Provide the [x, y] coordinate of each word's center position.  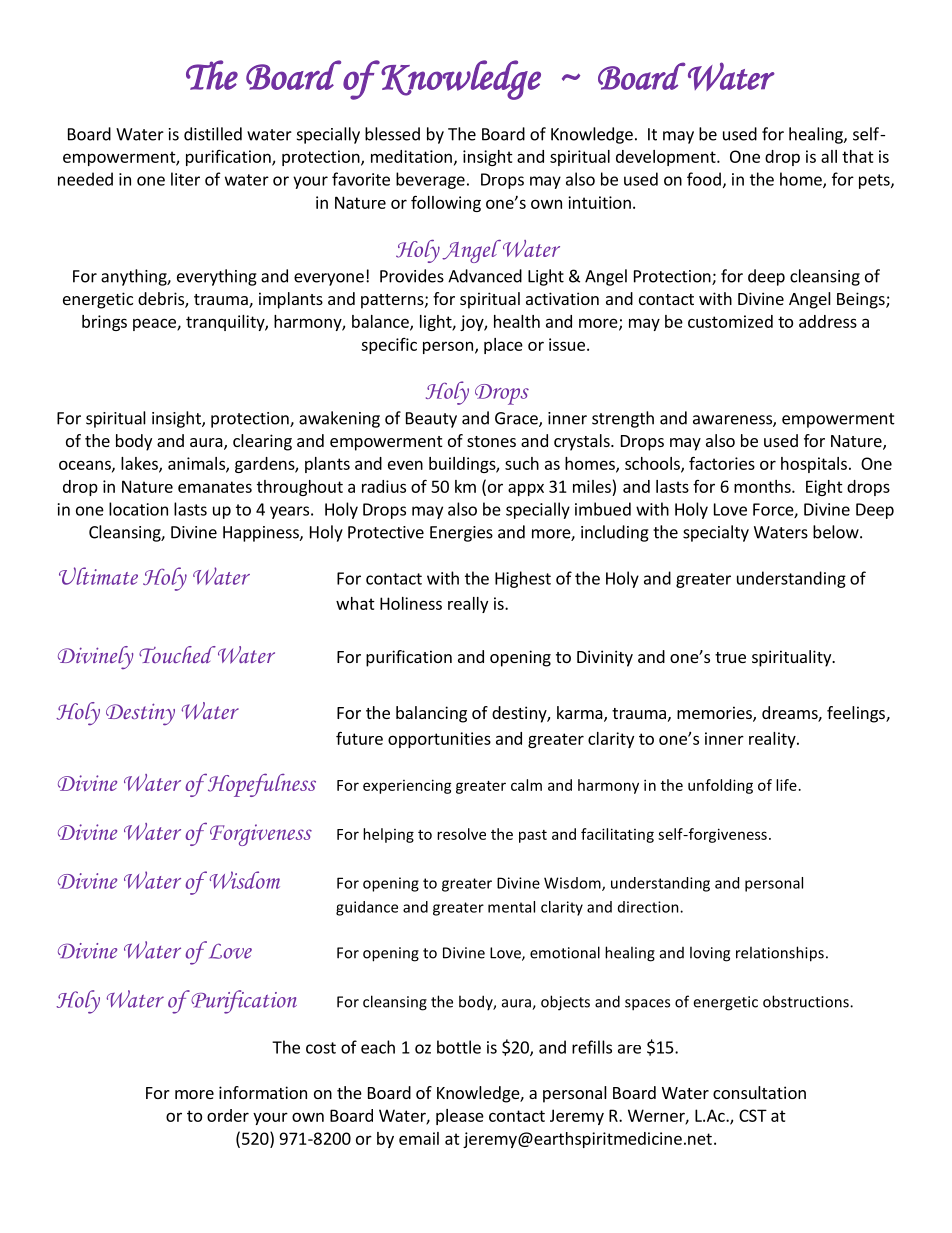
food [704, 179]
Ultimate [98, 576]
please [460, 1117]
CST [753, 1115]
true [730, 657]
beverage [430, 180]
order [228, 1115]
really [468, 605]
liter [185, 179]
